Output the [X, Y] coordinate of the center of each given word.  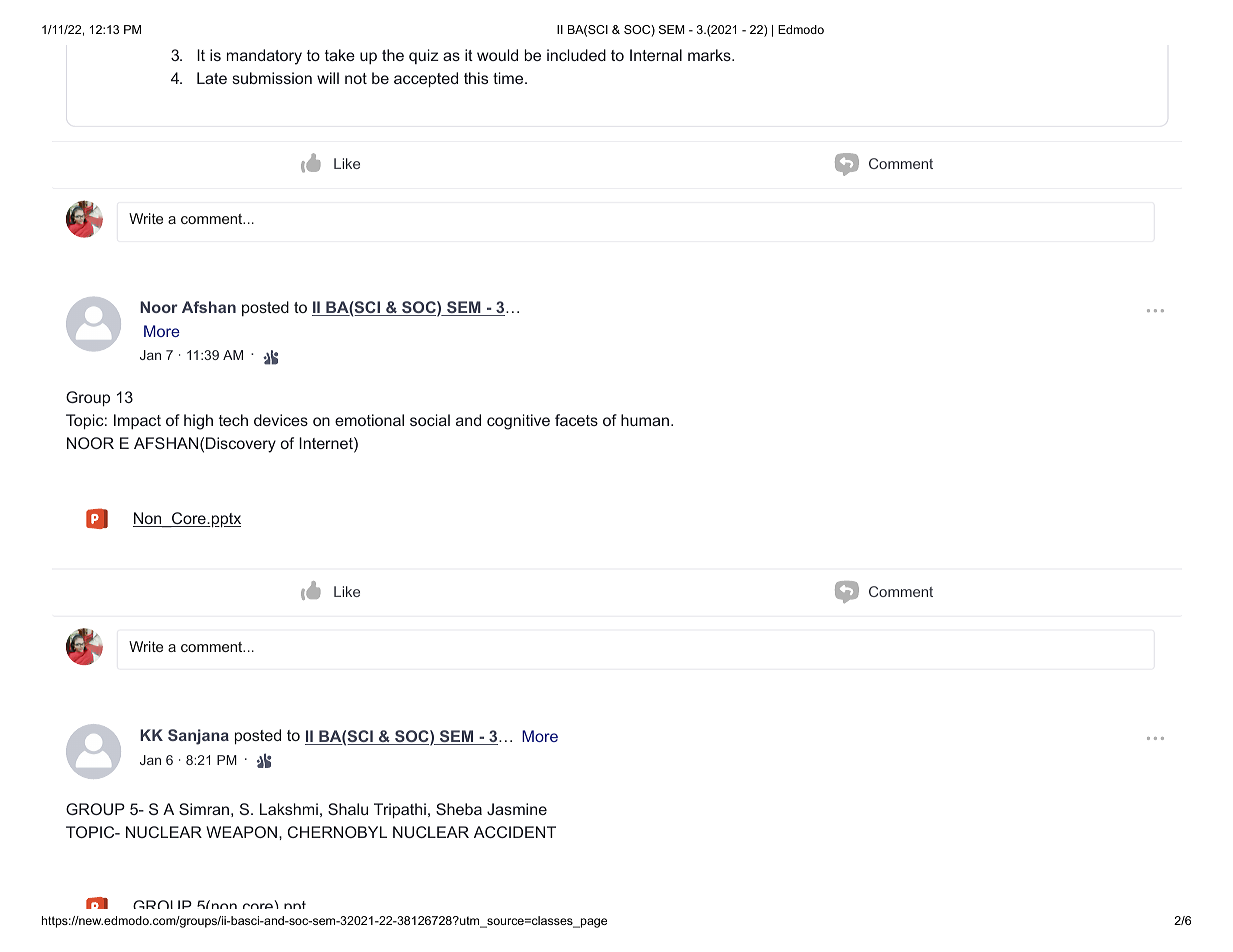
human [645, 420]
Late [212, 78]
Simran [204, 809]
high [198, 422]
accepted [426, 80]
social [430, 420]
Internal [656, 55]
